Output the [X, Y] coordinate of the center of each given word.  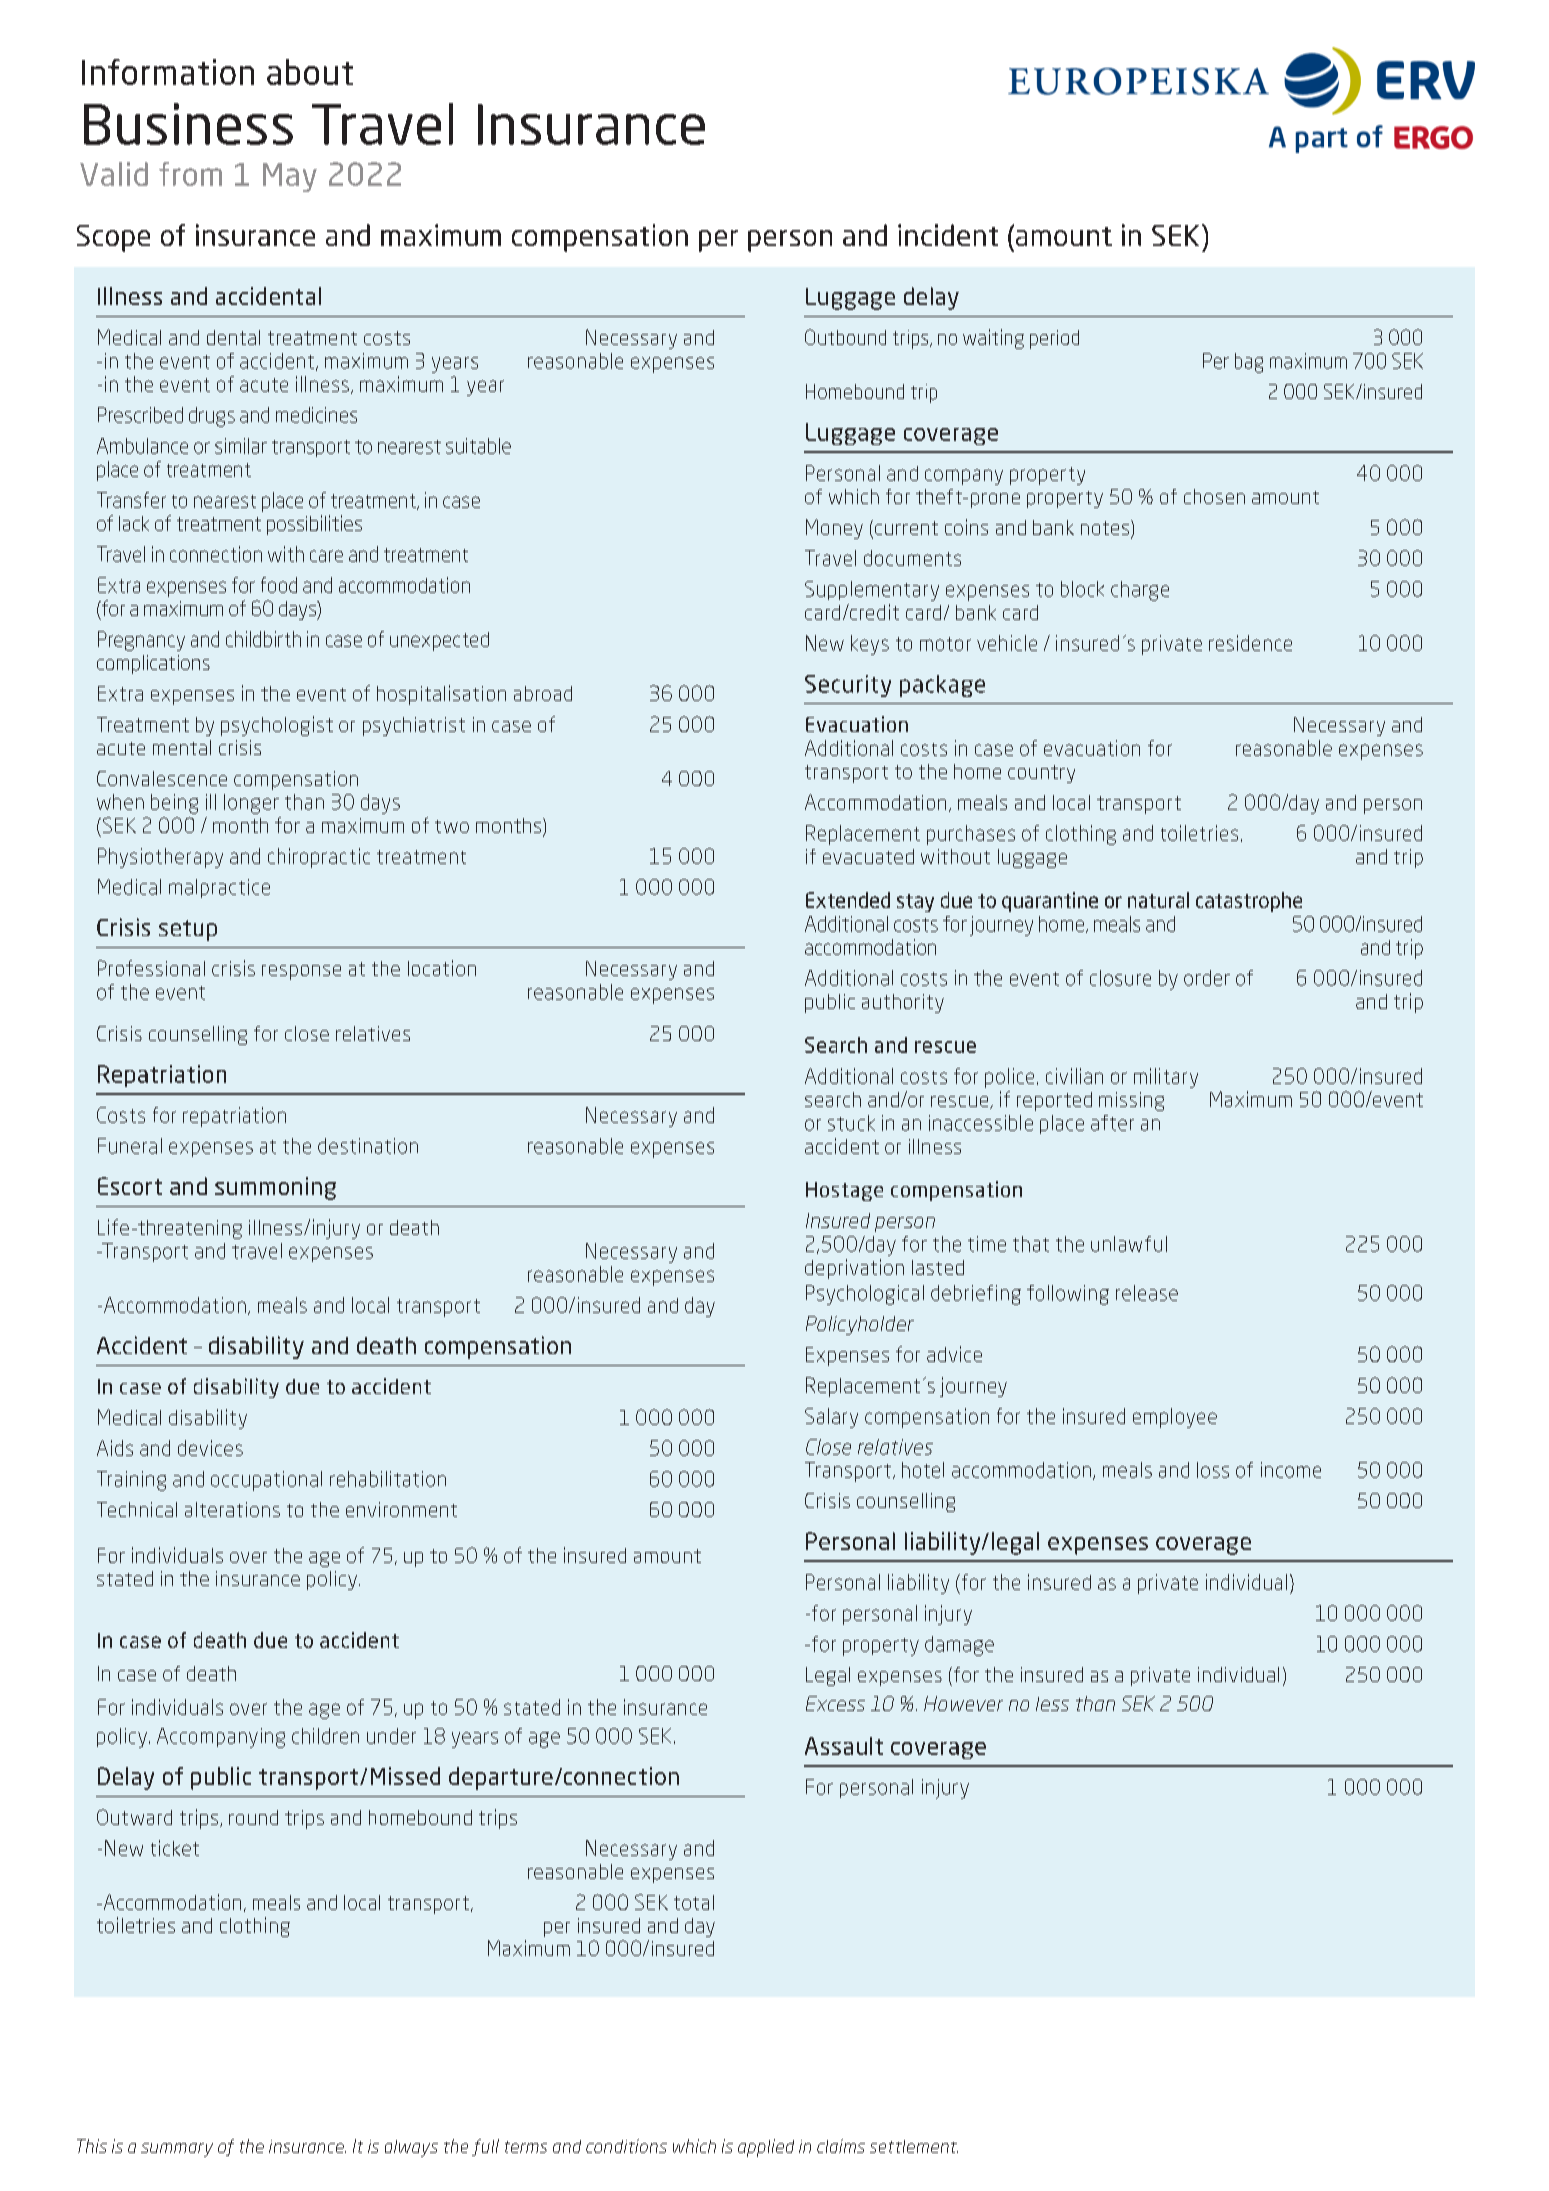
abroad [543, 693]
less [1052, 1704]
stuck [851, 1123]
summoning [275, 1188]
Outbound [845, 337]
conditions [626, 2146]
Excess [835, 1703]
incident [948, 235]
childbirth [263, 639]
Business [188, 124]
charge [1140, 591]
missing [1131, 1101]
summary [177, 2150]
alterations [232, 1509]
